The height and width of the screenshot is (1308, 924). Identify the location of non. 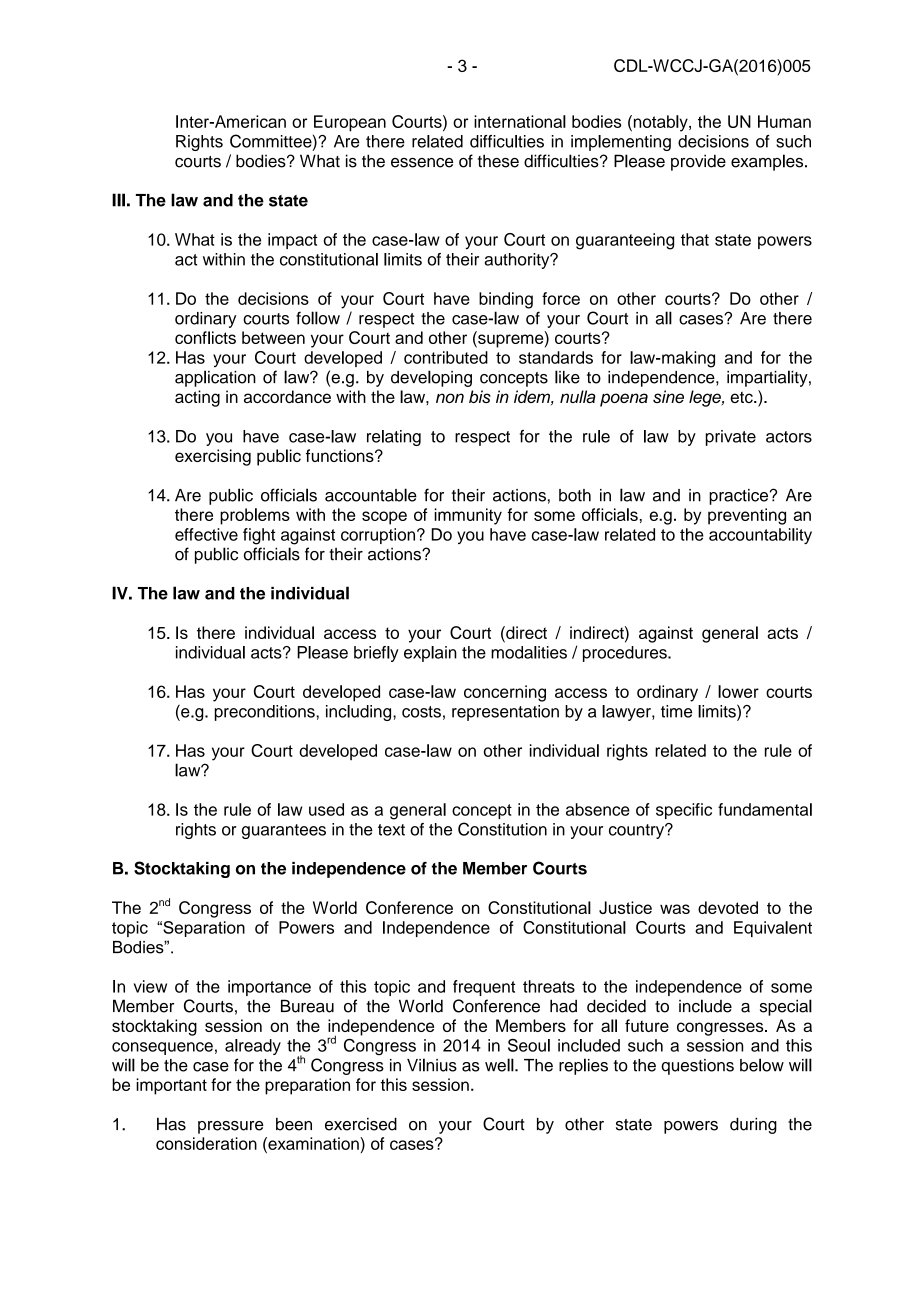
(450, 398).
